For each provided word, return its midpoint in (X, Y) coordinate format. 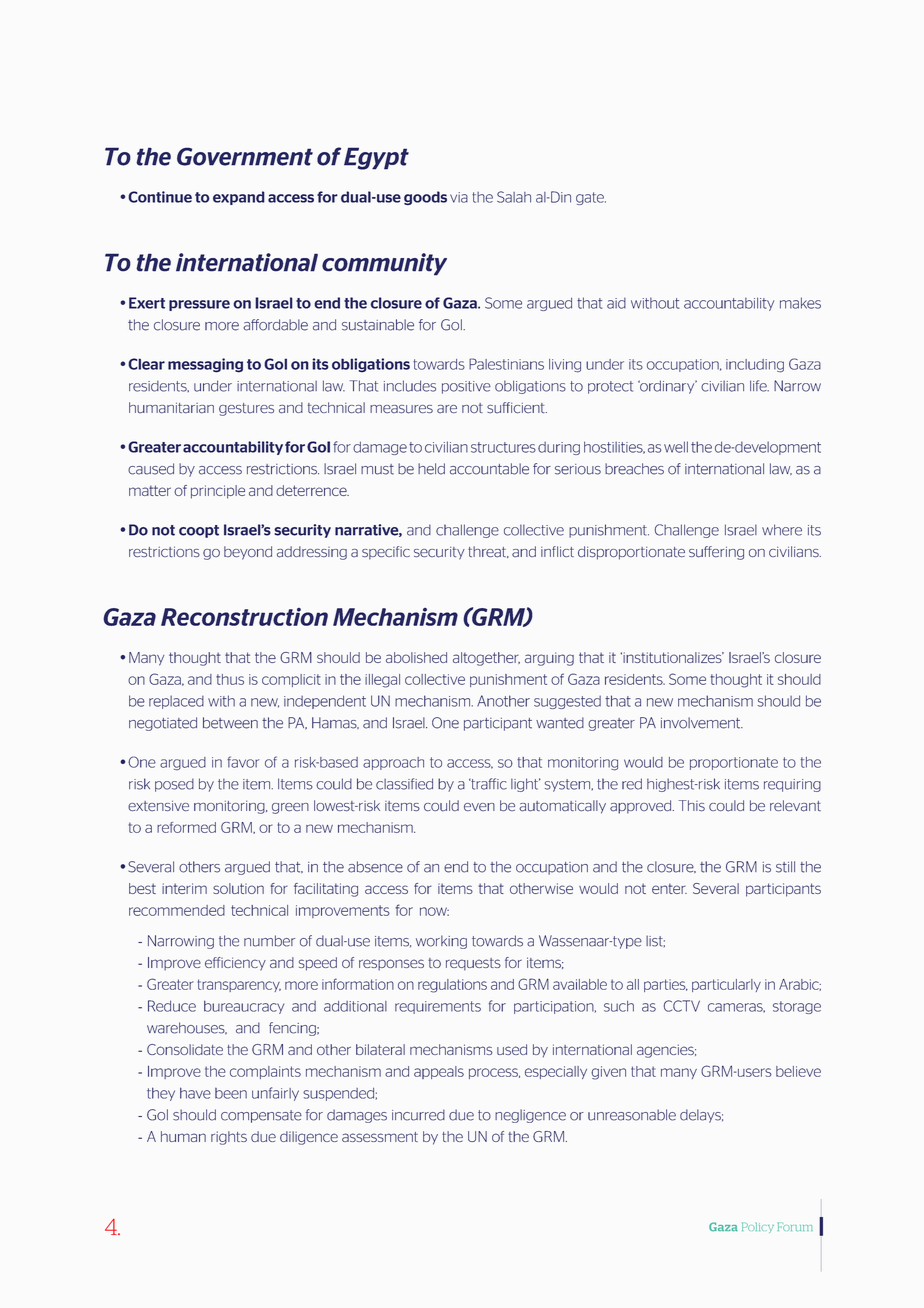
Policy (758, 1227)
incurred (418, 1115)
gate (591, 198)
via (459, 197)
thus (230, 679)
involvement (702, 723)
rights (229, 1138)
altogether (486, 659)
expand (239, 198)
